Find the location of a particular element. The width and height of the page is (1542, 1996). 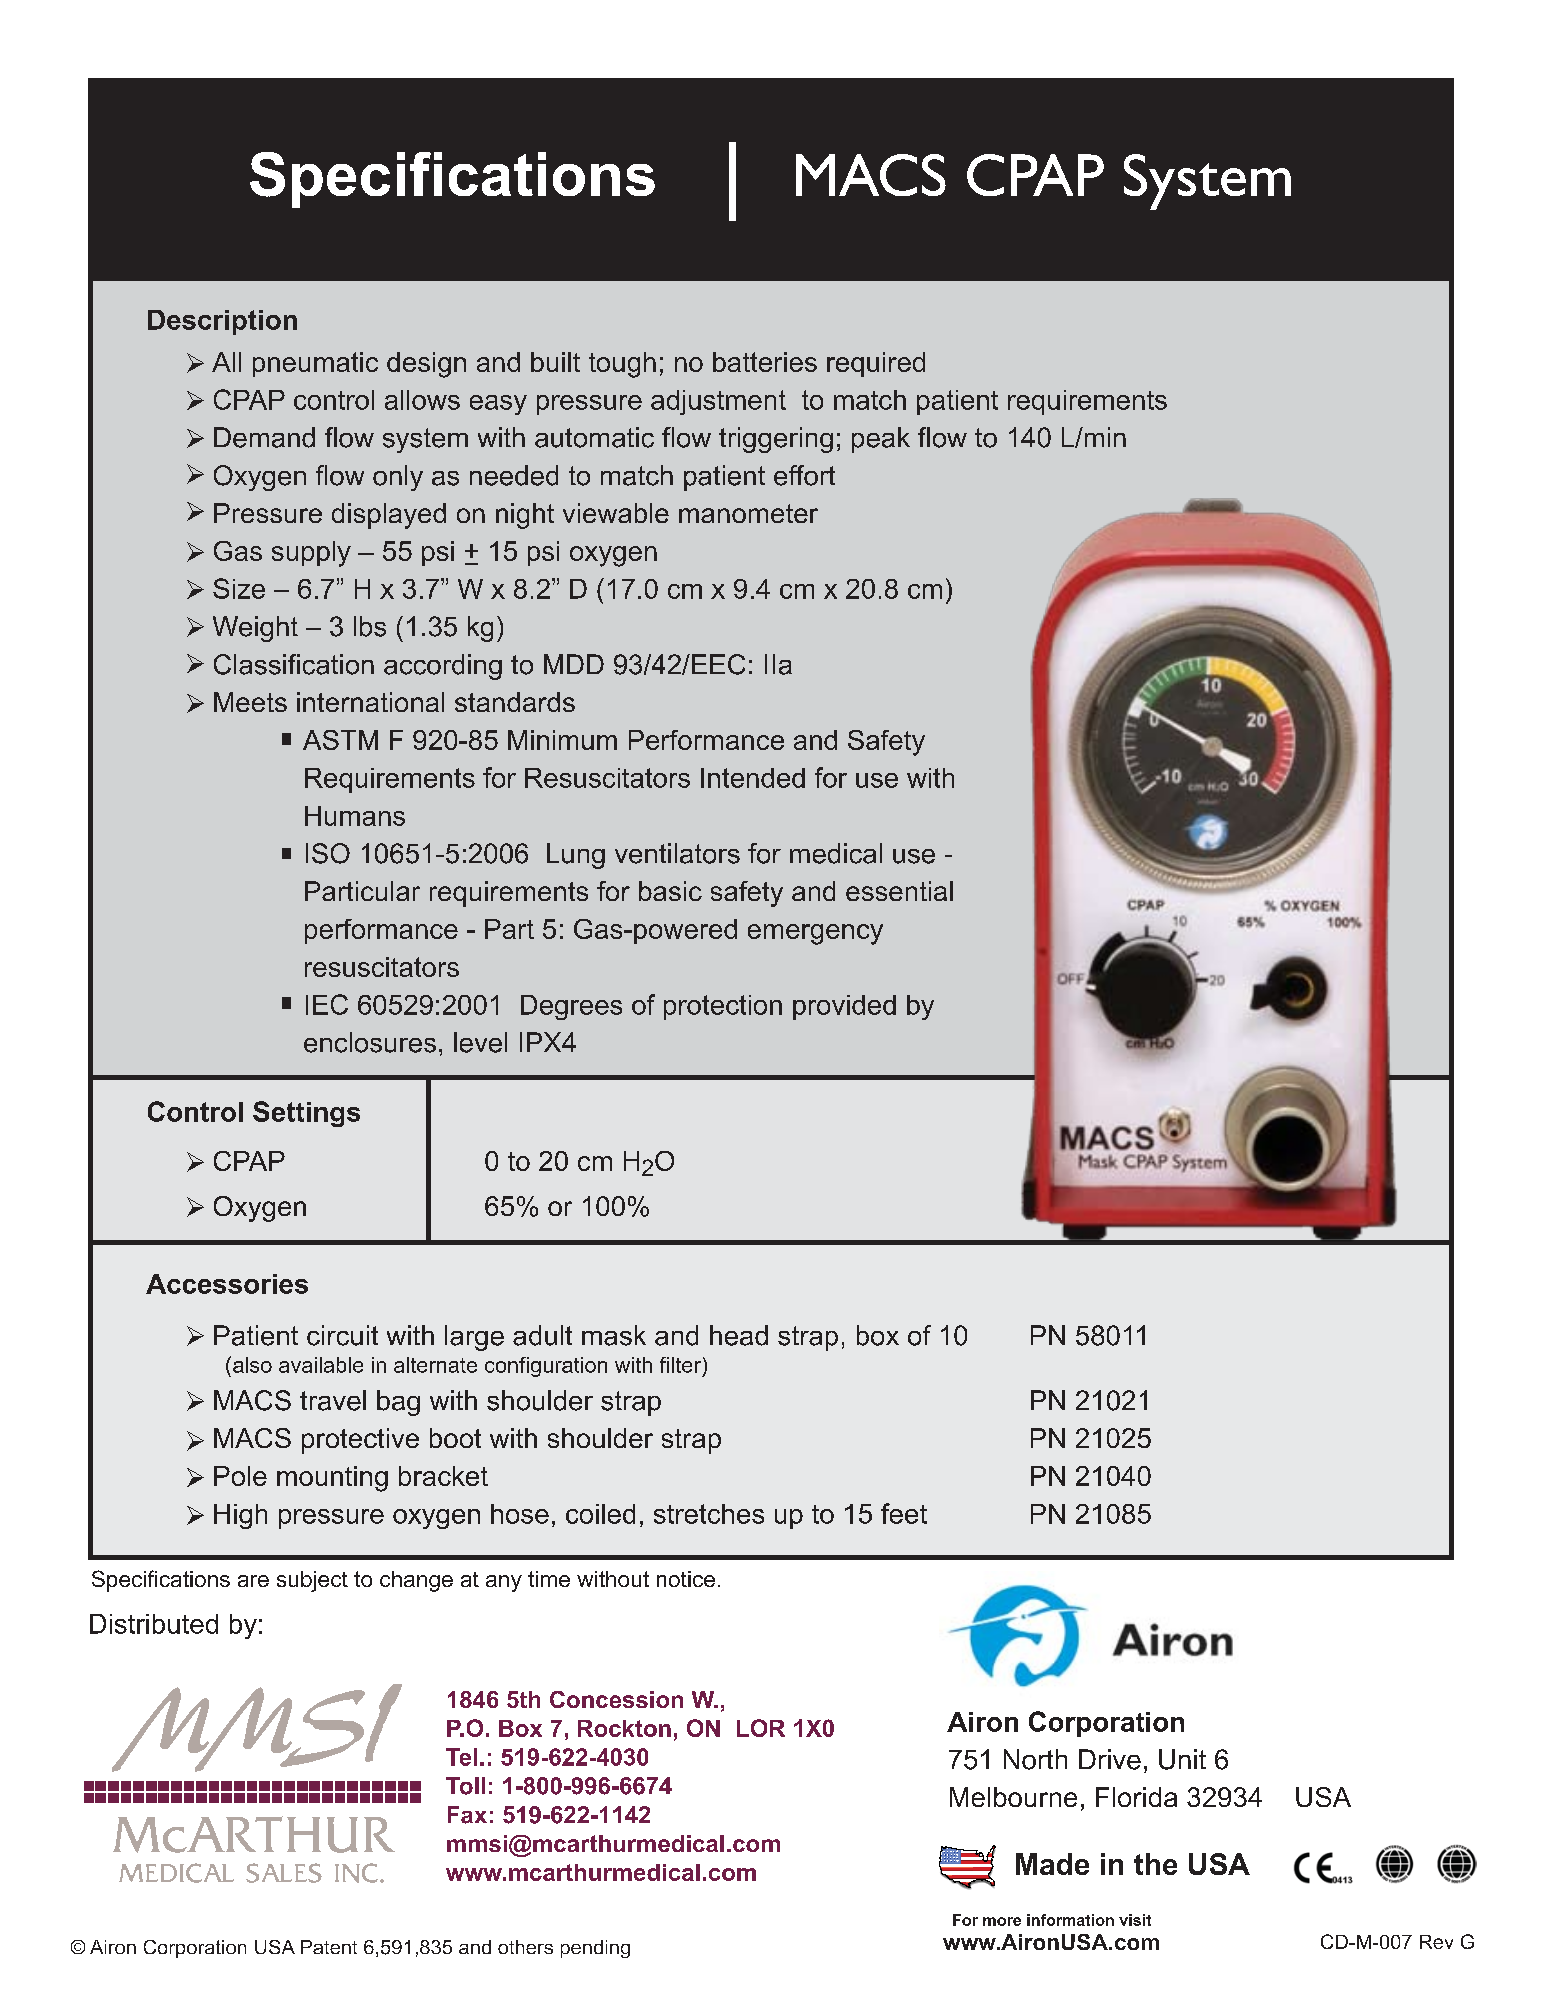

pneumatic is located at coordinates (315, 364).
